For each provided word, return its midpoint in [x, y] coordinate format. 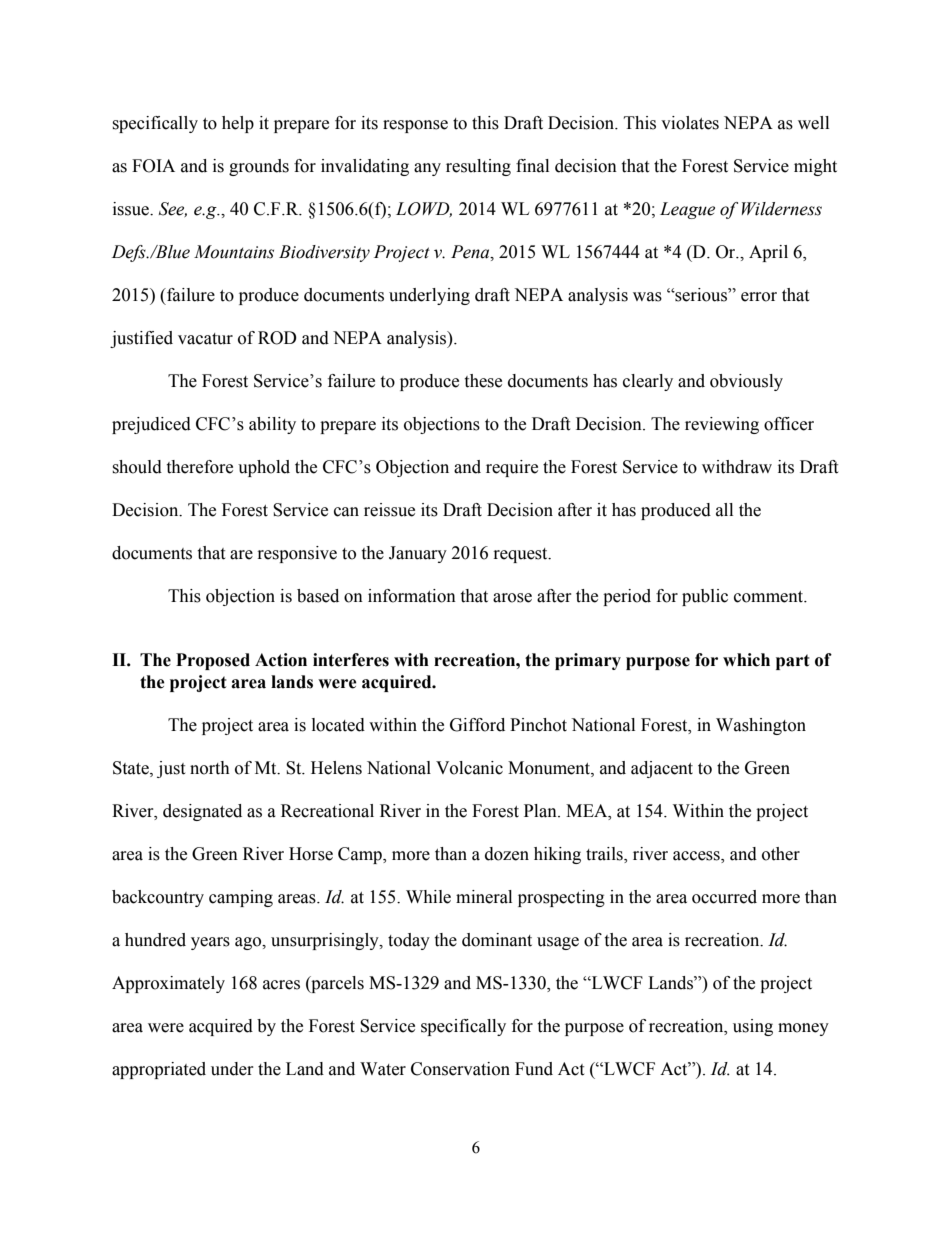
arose [512, 598]
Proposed [213, 661]
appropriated [159, 1070]
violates [690, 123]
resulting [478, 167]
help [238, 124]
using [753, 1027]
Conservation [460, 1069]
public [705, 597]
